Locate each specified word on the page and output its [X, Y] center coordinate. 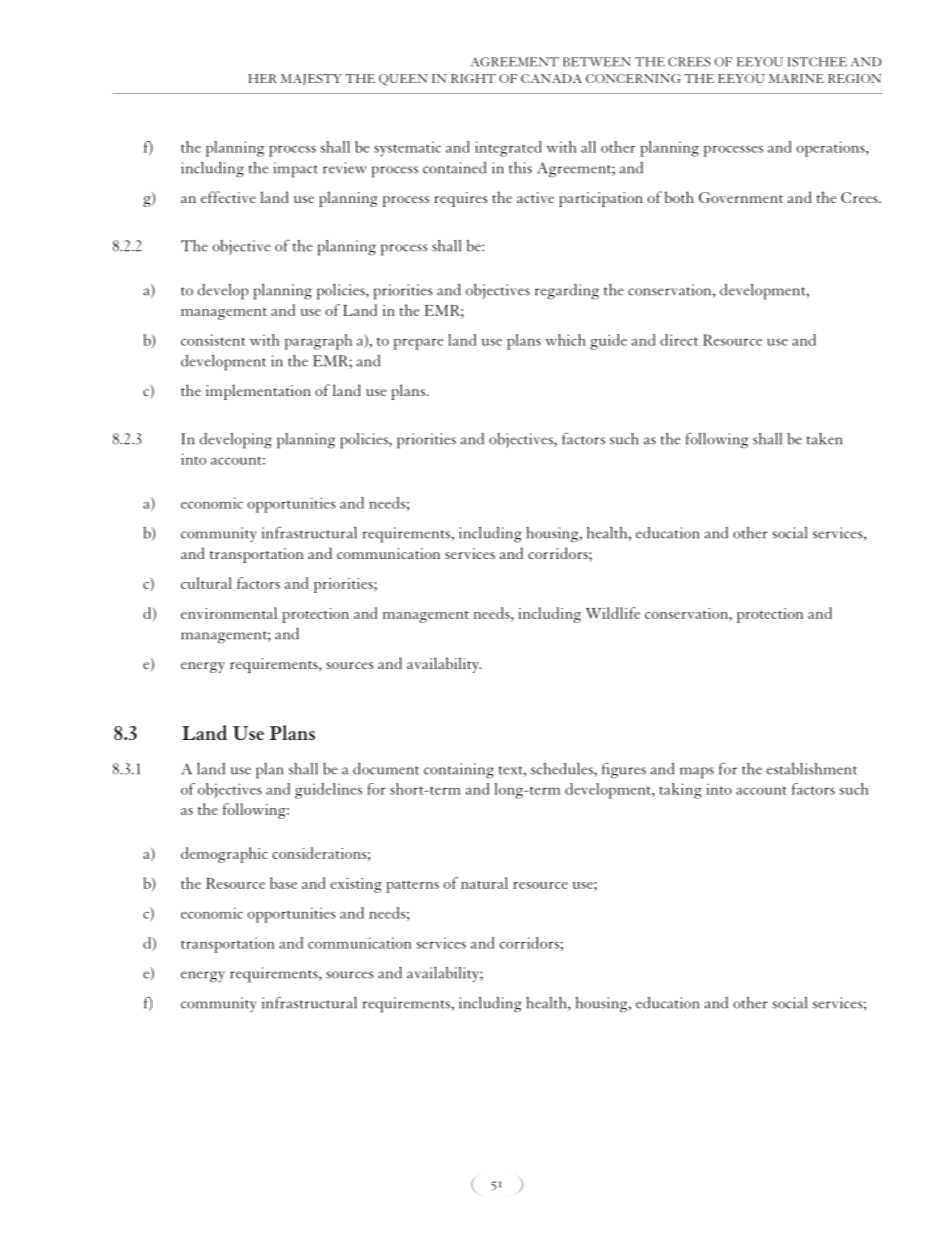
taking [680, 791]
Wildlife [613, 613]
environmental [229, 613]
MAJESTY [311, 79]
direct [679, 340]
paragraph [318, 342]
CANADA [551, 78]
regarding [567, 292]
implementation [258, 392]
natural [484, 883]
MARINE [796, 78]
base [283, 883]
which [566, 340]
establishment [812, 769]
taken [824, 439]
